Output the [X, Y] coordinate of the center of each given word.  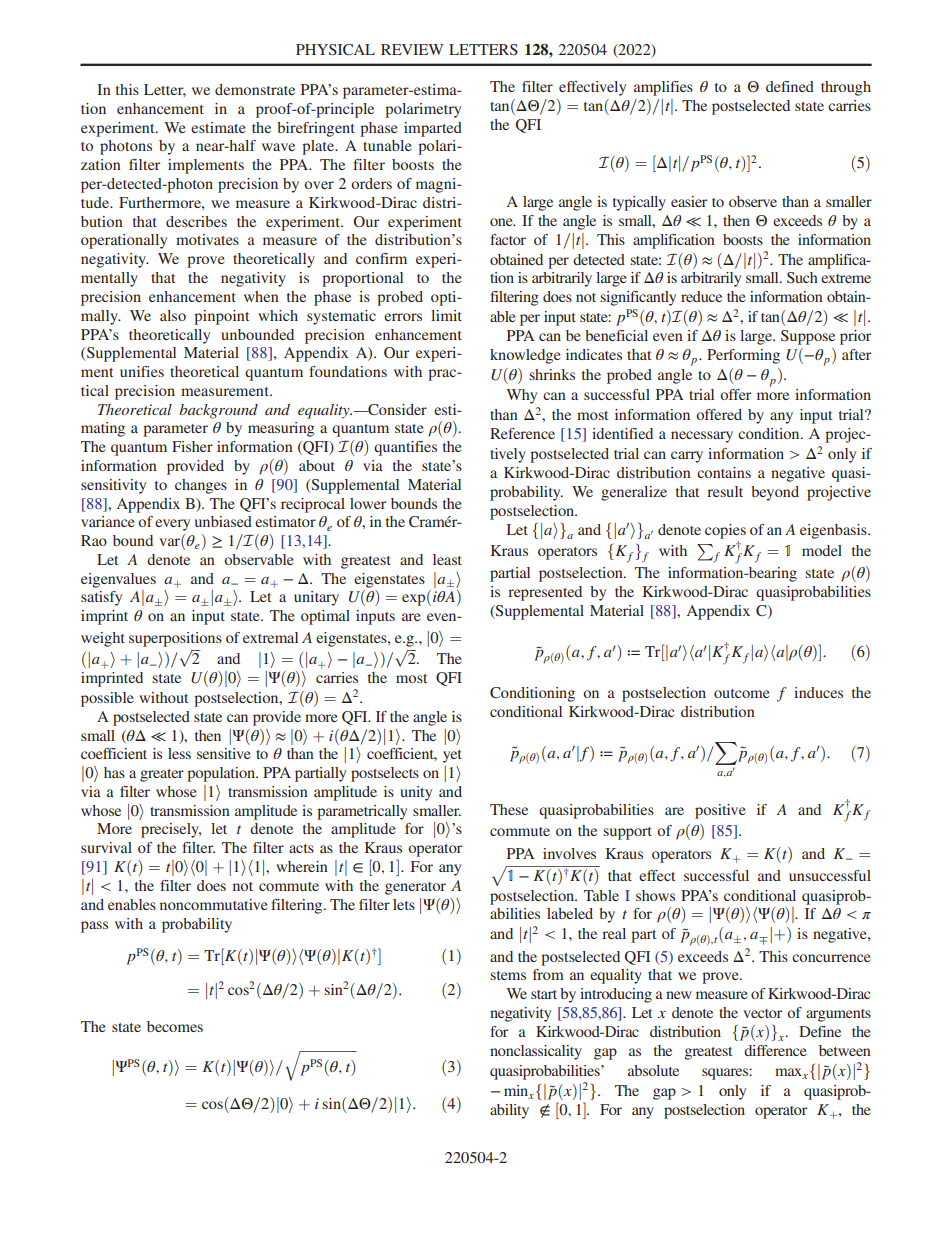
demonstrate [255, 89]
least [447, 559]
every [172, 525]
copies [725, 531]
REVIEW [412, 49]
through [846, 88]
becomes [175, 1026]
